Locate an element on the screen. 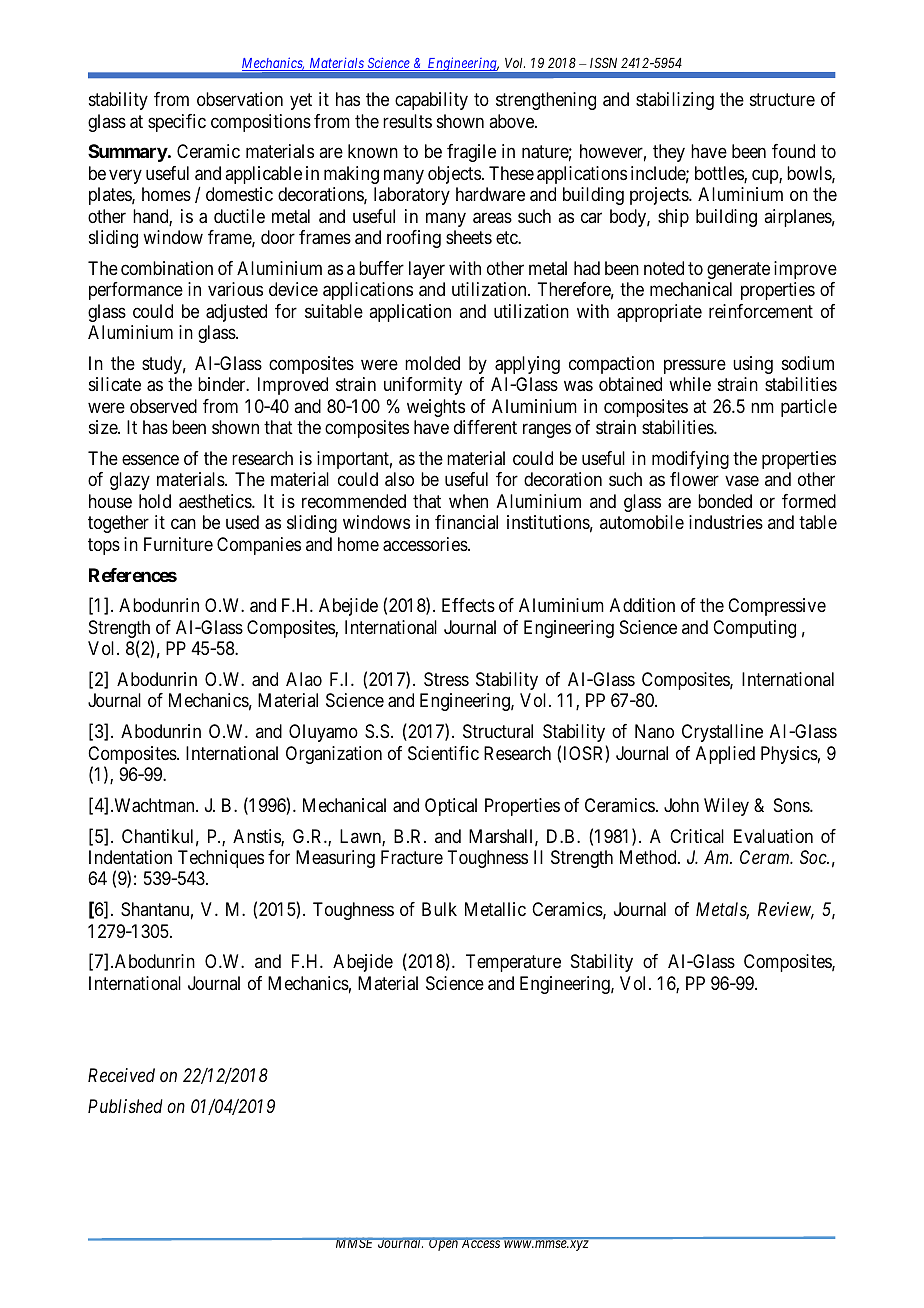  combination is located at coordinates (167, 268).
